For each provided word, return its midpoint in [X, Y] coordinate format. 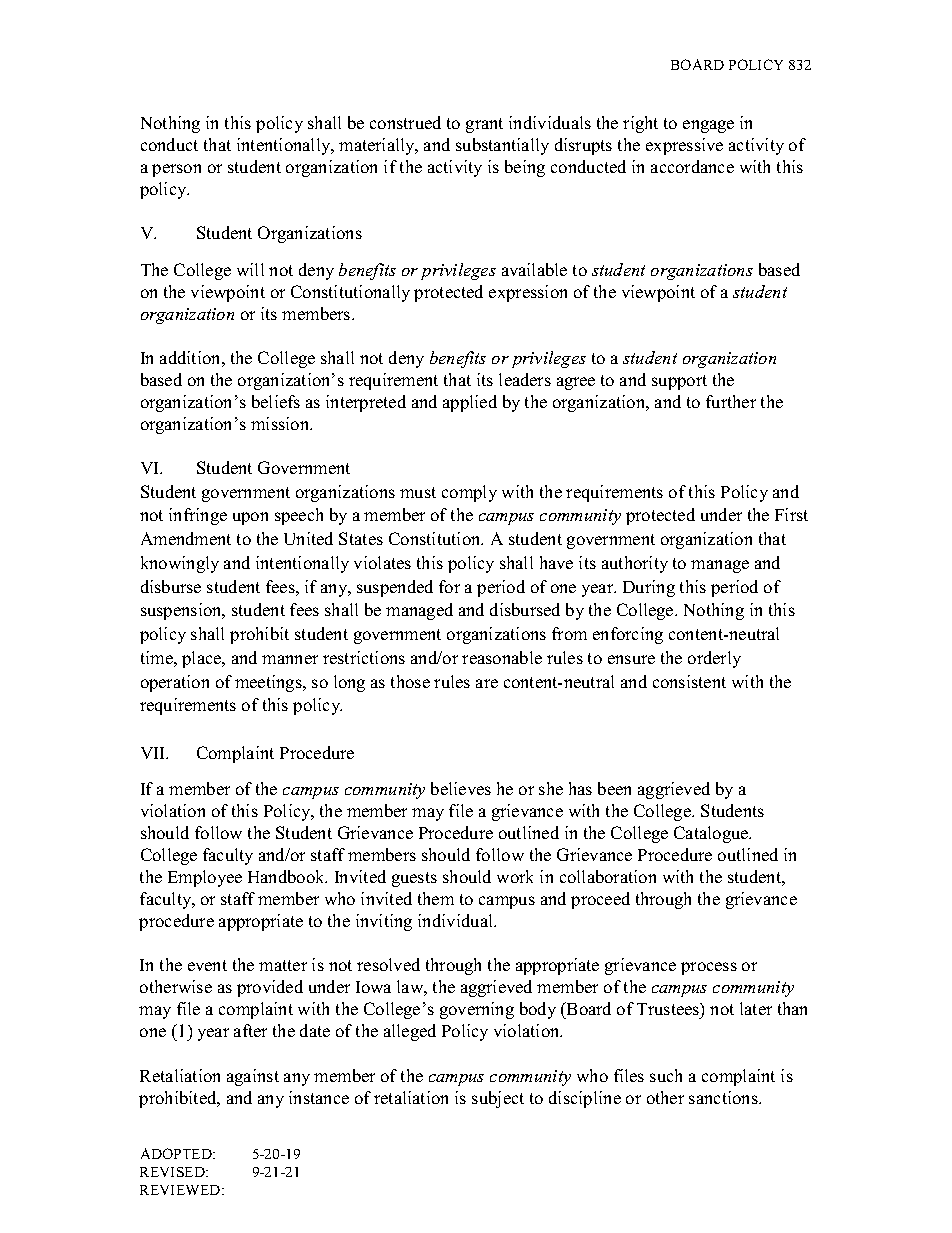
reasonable [502, 657]
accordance [692, 166]
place [203, 659]
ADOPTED [177, 1153]
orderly [714, 659]
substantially [502, 146]
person [176, 170]
